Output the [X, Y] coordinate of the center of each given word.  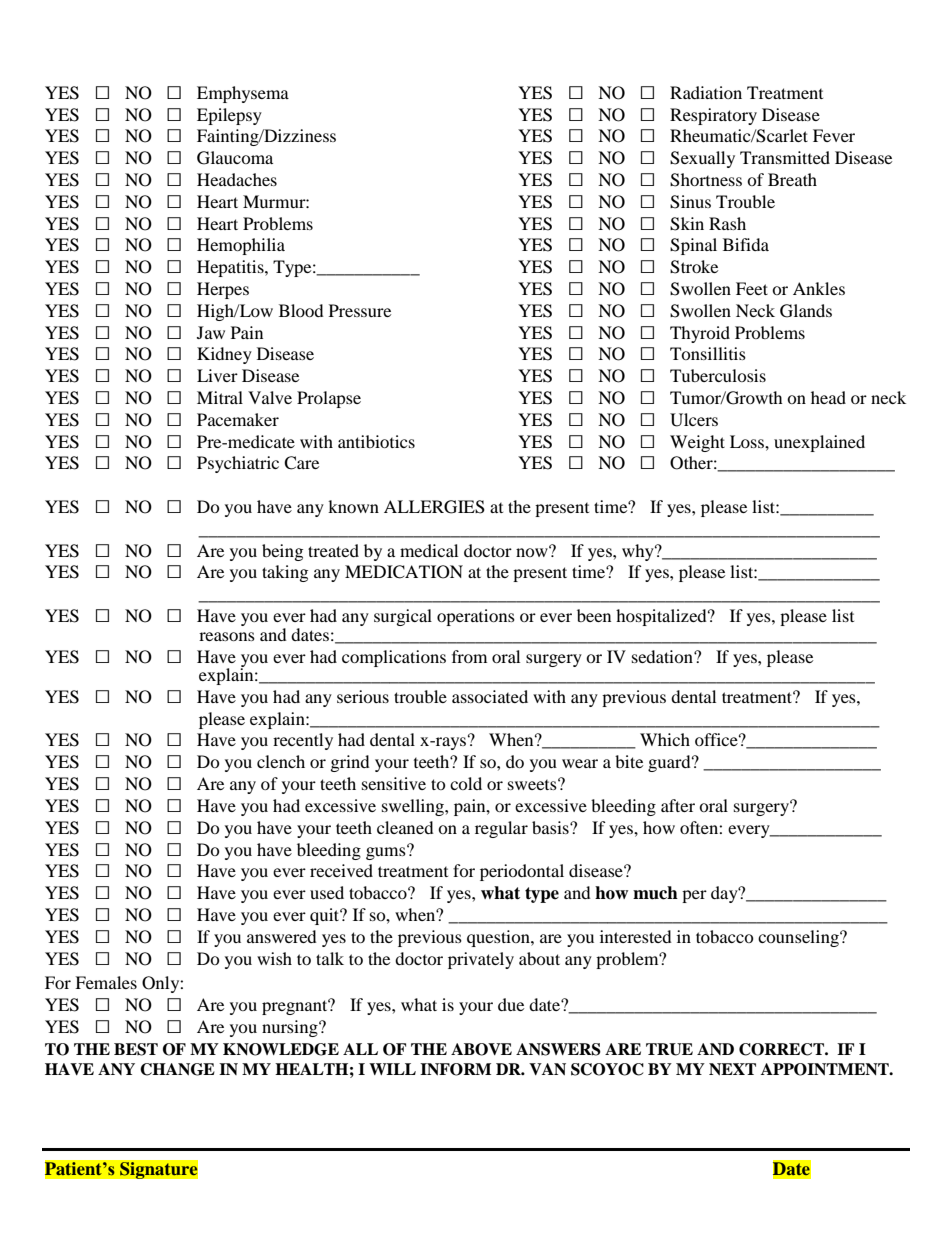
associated [490, 696]
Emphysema [243, 94]
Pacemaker [238, 419]
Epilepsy [229, 116]
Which [665, 739]
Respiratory [713, 116]
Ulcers [694, 420]
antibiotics [376, 441]
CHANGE [177, 1069]
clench [281, 761]
